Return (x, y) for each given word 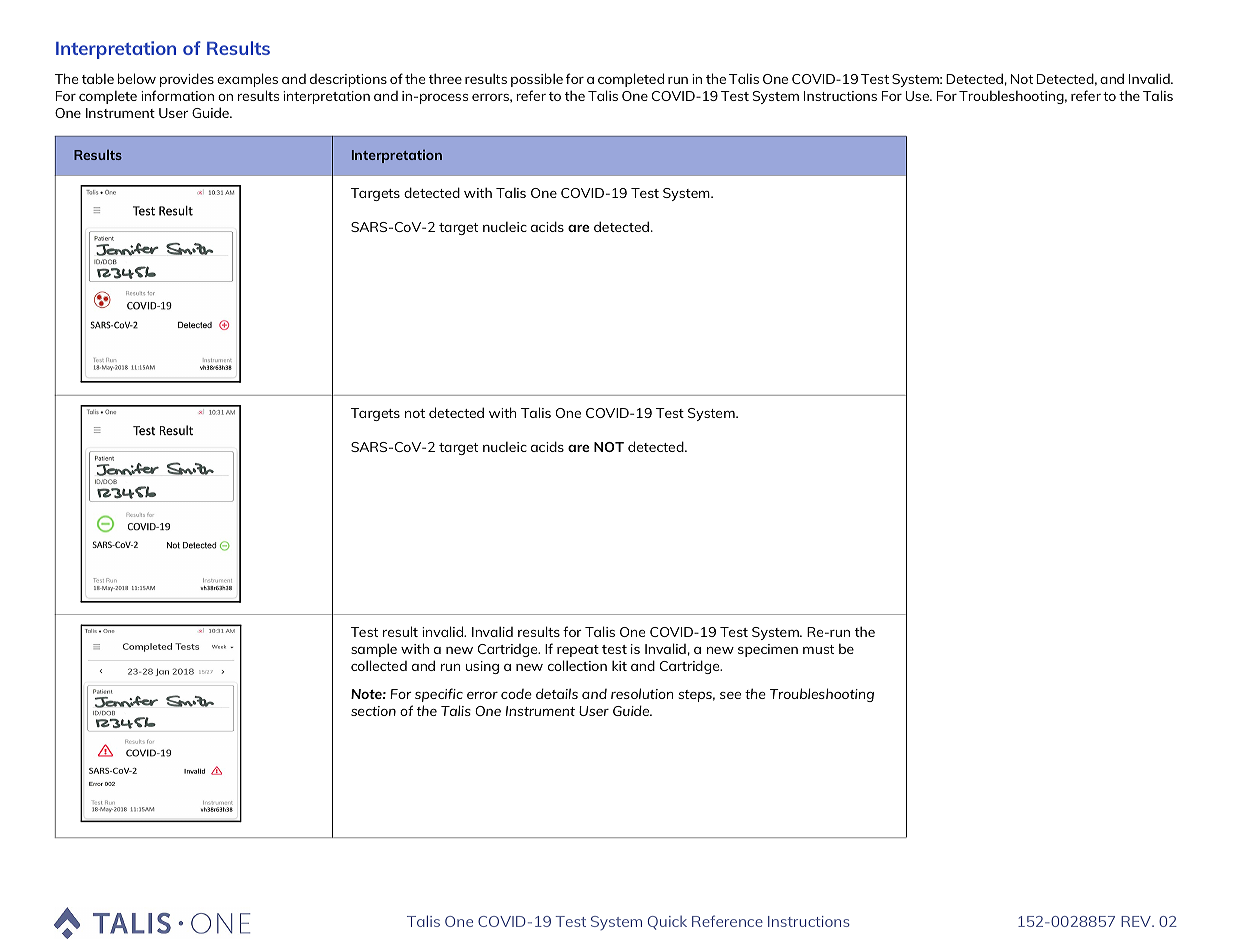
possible (537, 80)
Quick (667, 922)
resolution (642, 693)
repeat (578, 651)
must (818, 649)
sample (374, 650)
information (177, 95)
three (445, 78)
